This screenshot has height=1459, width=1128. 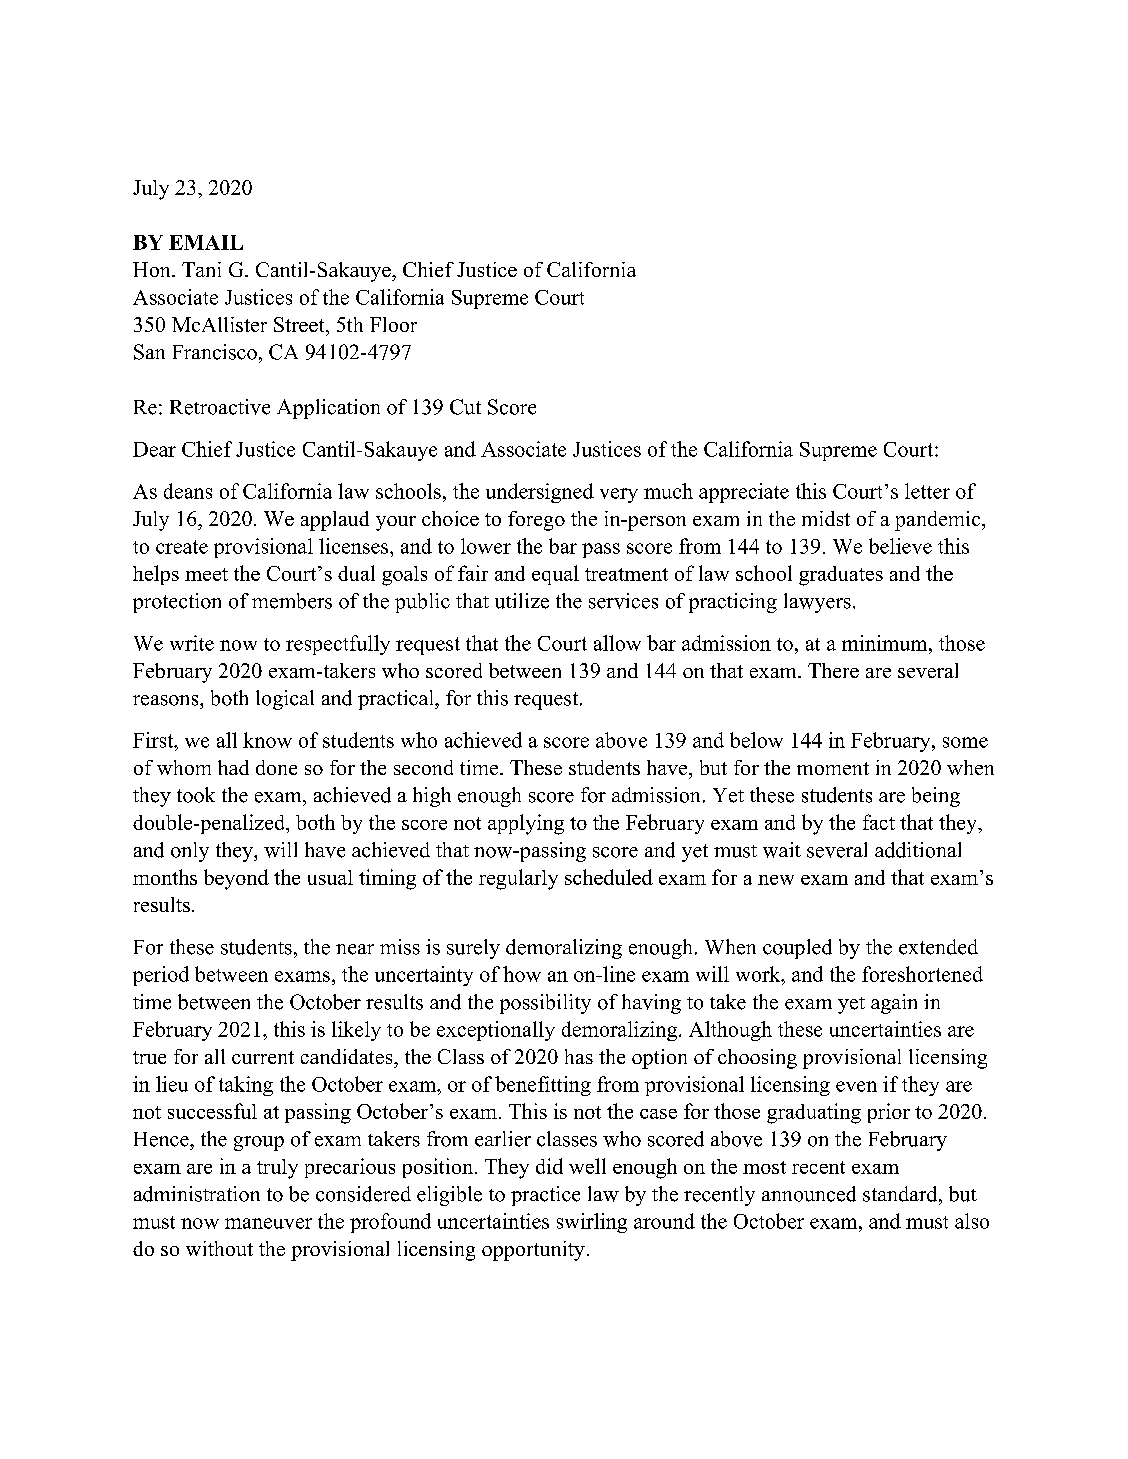 I want to click on swirling, so click(x=592, y=1223).
